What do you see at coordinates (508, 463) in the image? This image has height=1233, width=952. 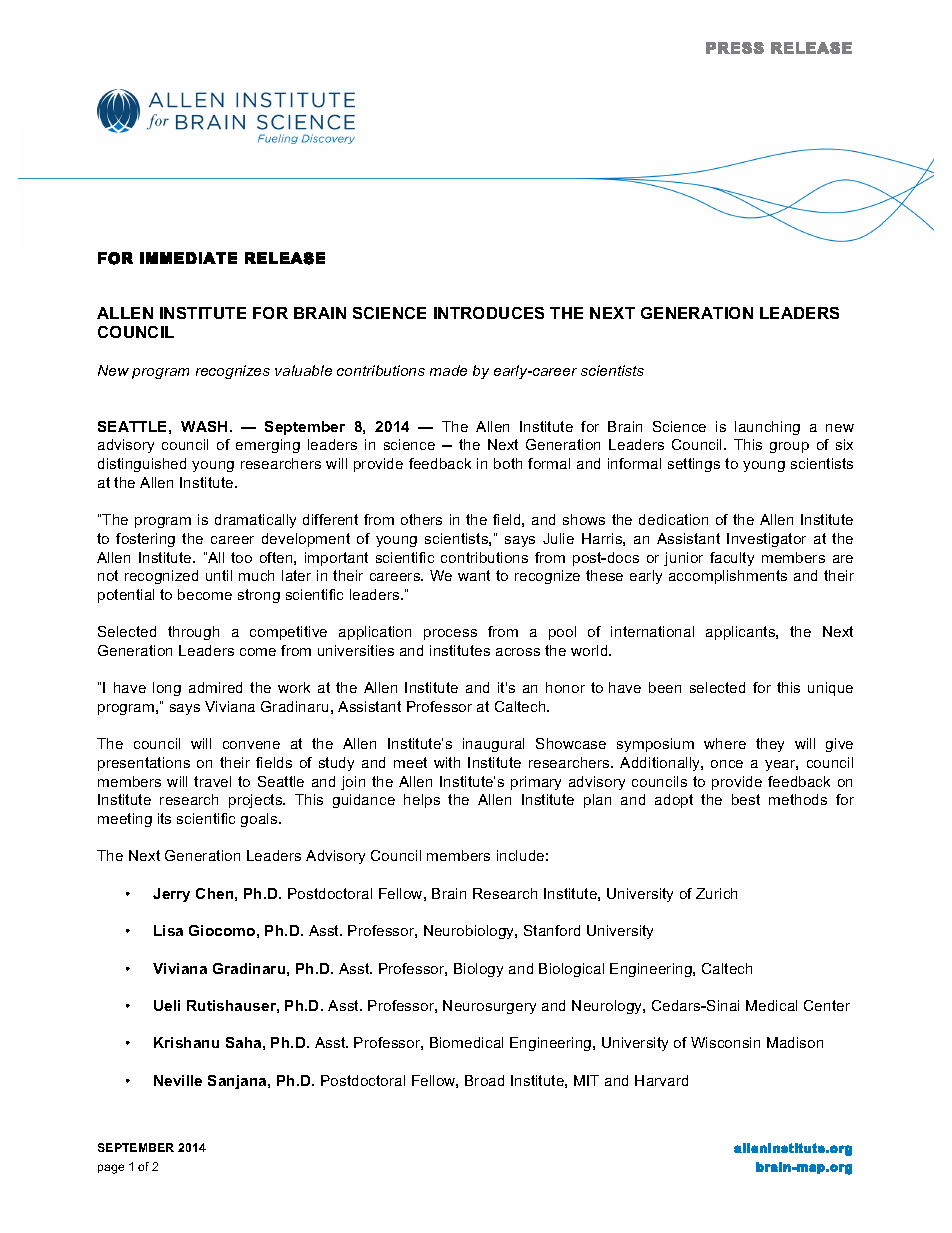 I see `both` at bounding box center [508, 463].
